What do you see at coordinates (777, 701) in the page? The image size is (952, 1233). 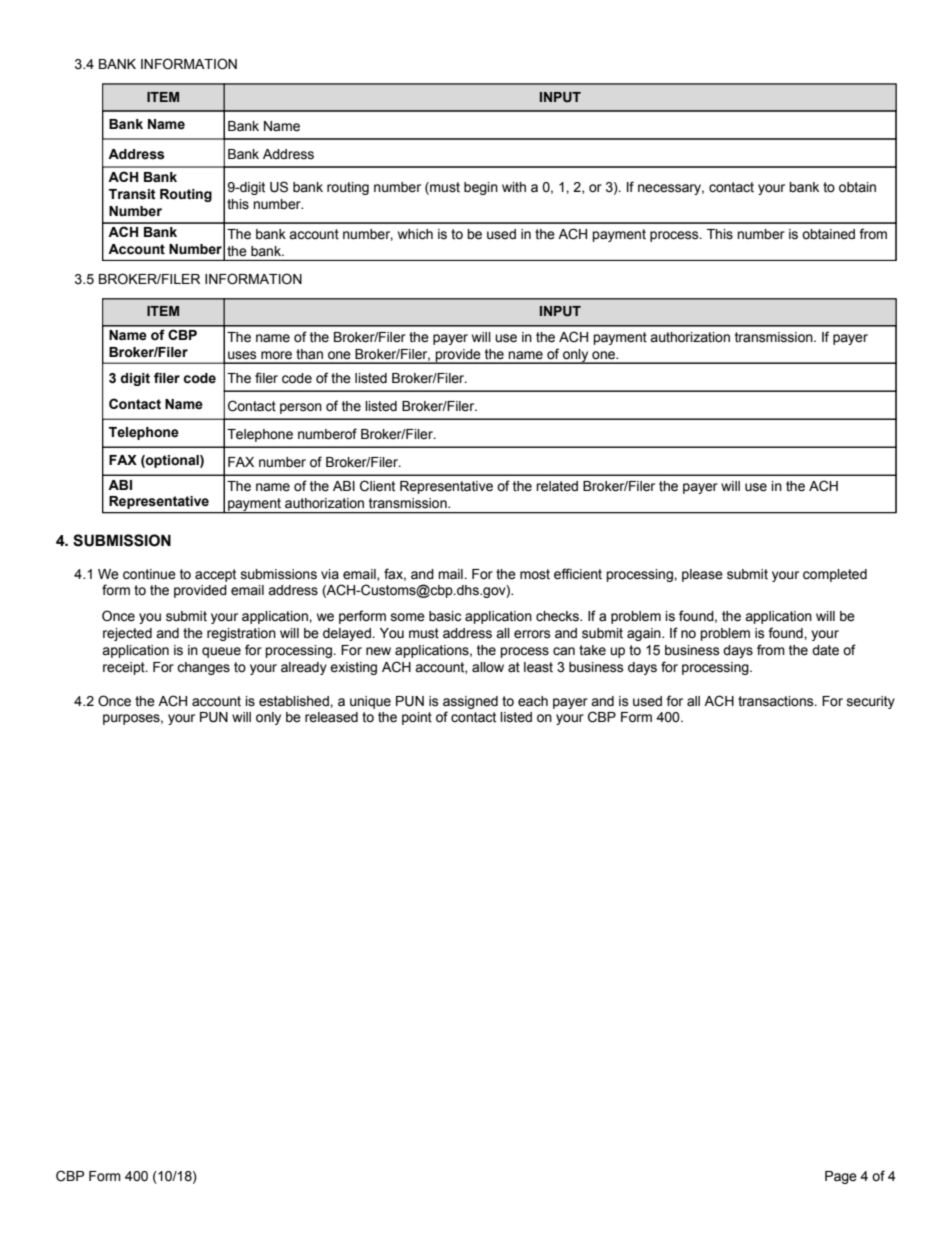 I see `transactions` at bounding box center [777, 701].
